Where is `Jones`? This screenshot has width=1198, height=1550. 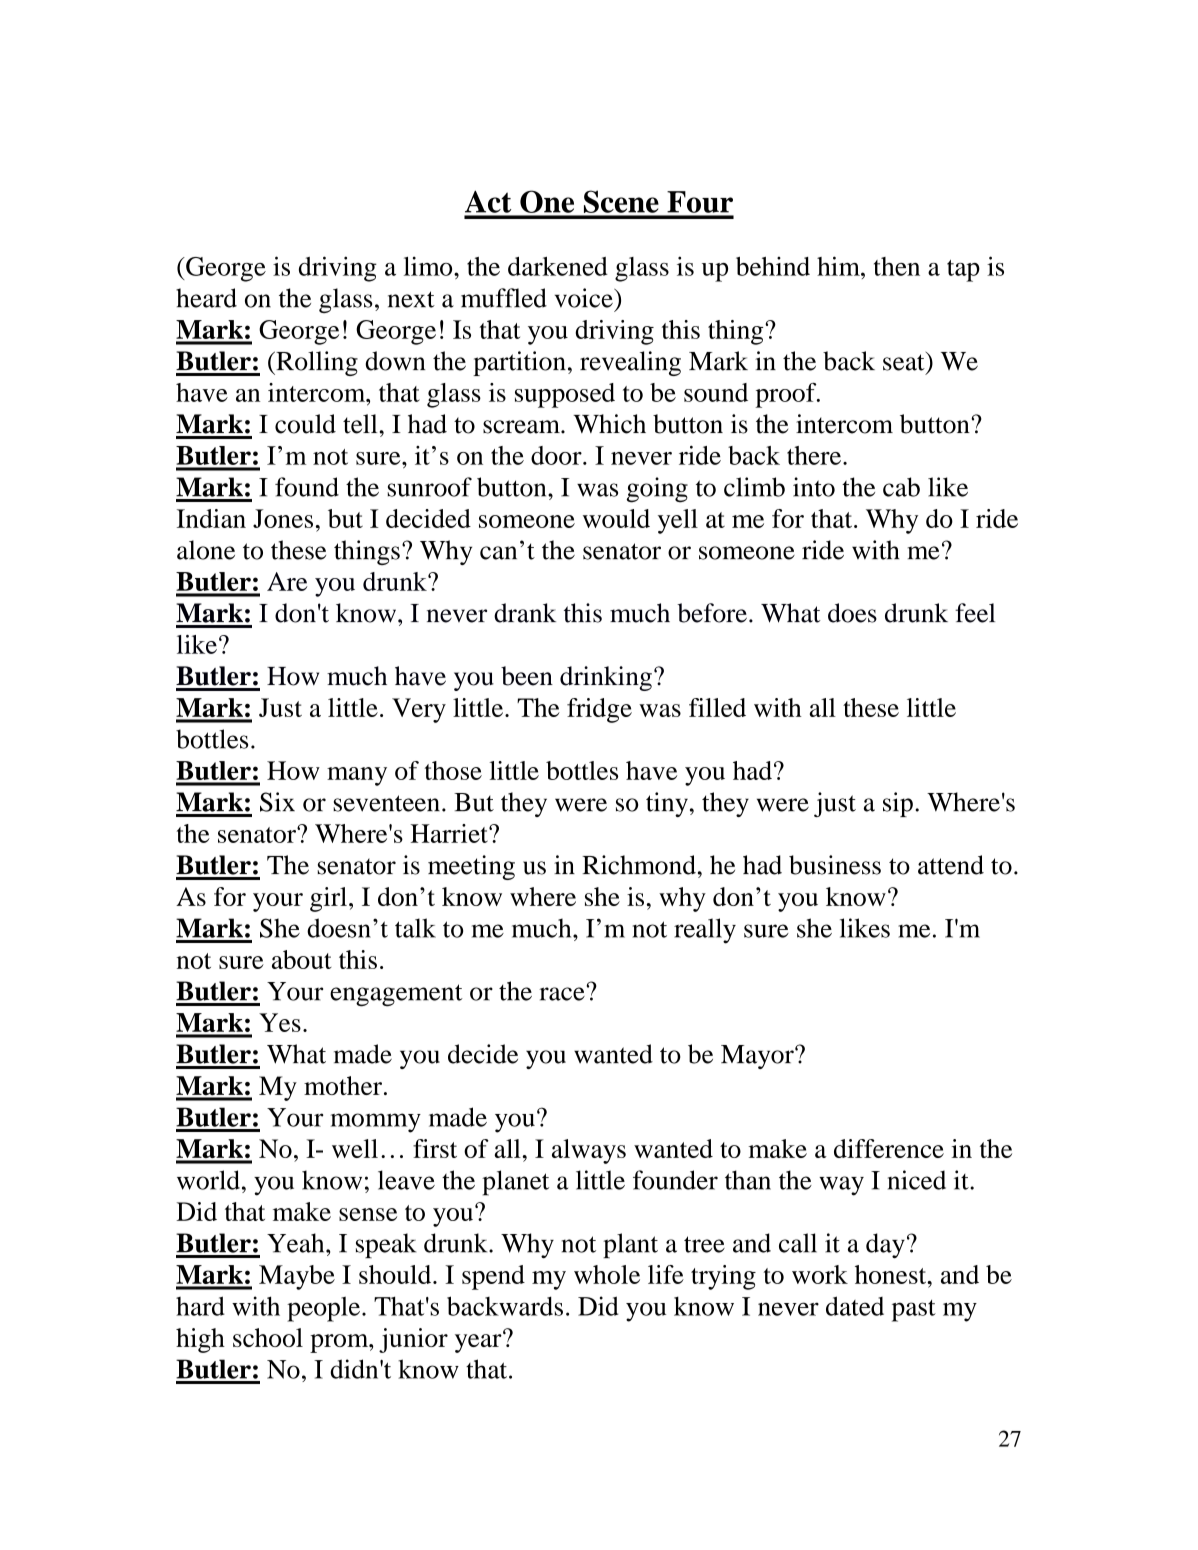
Jones is located at coordinates (283, 518).
